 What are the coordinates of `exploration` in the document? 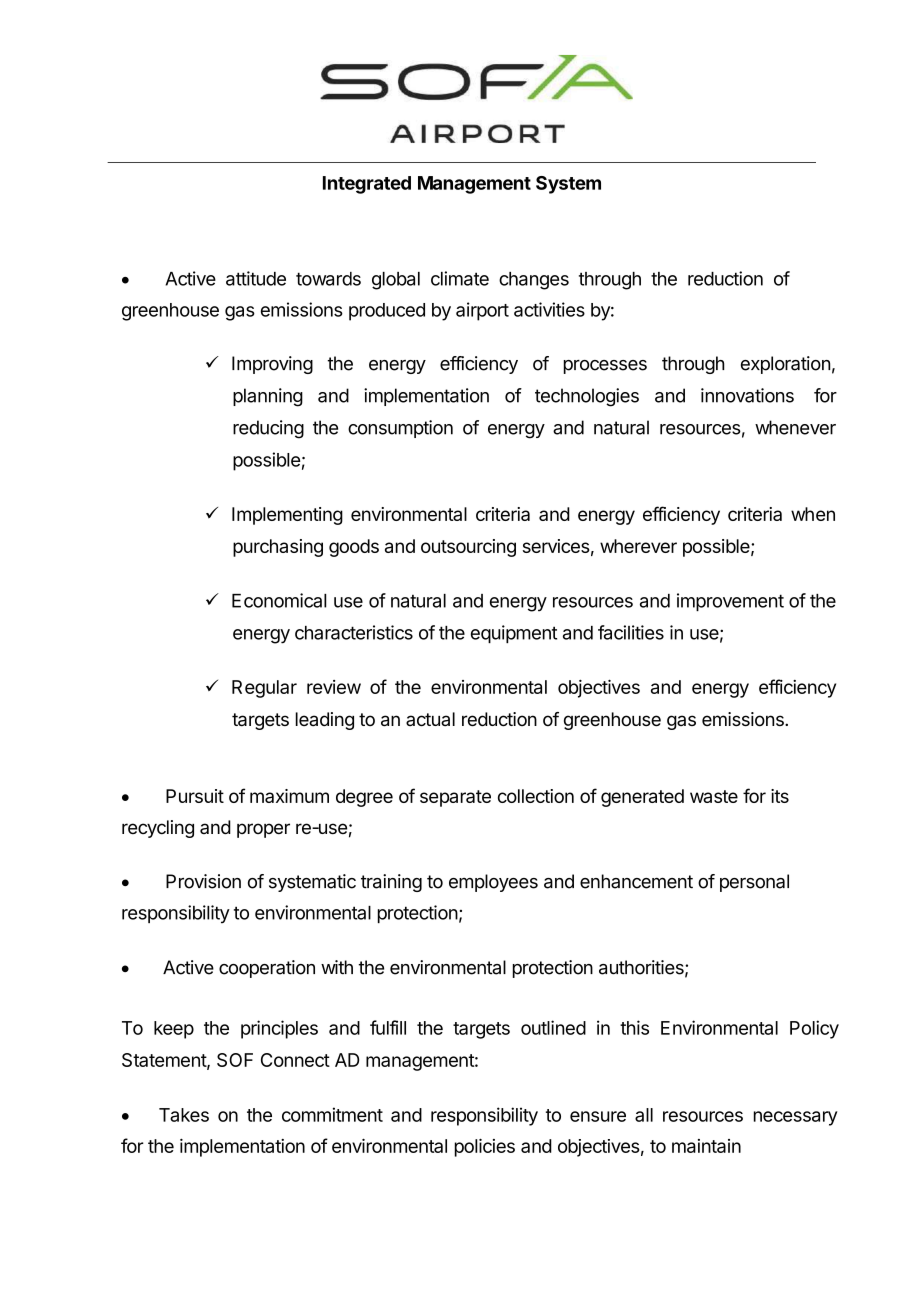 It's located at (785, 365).
